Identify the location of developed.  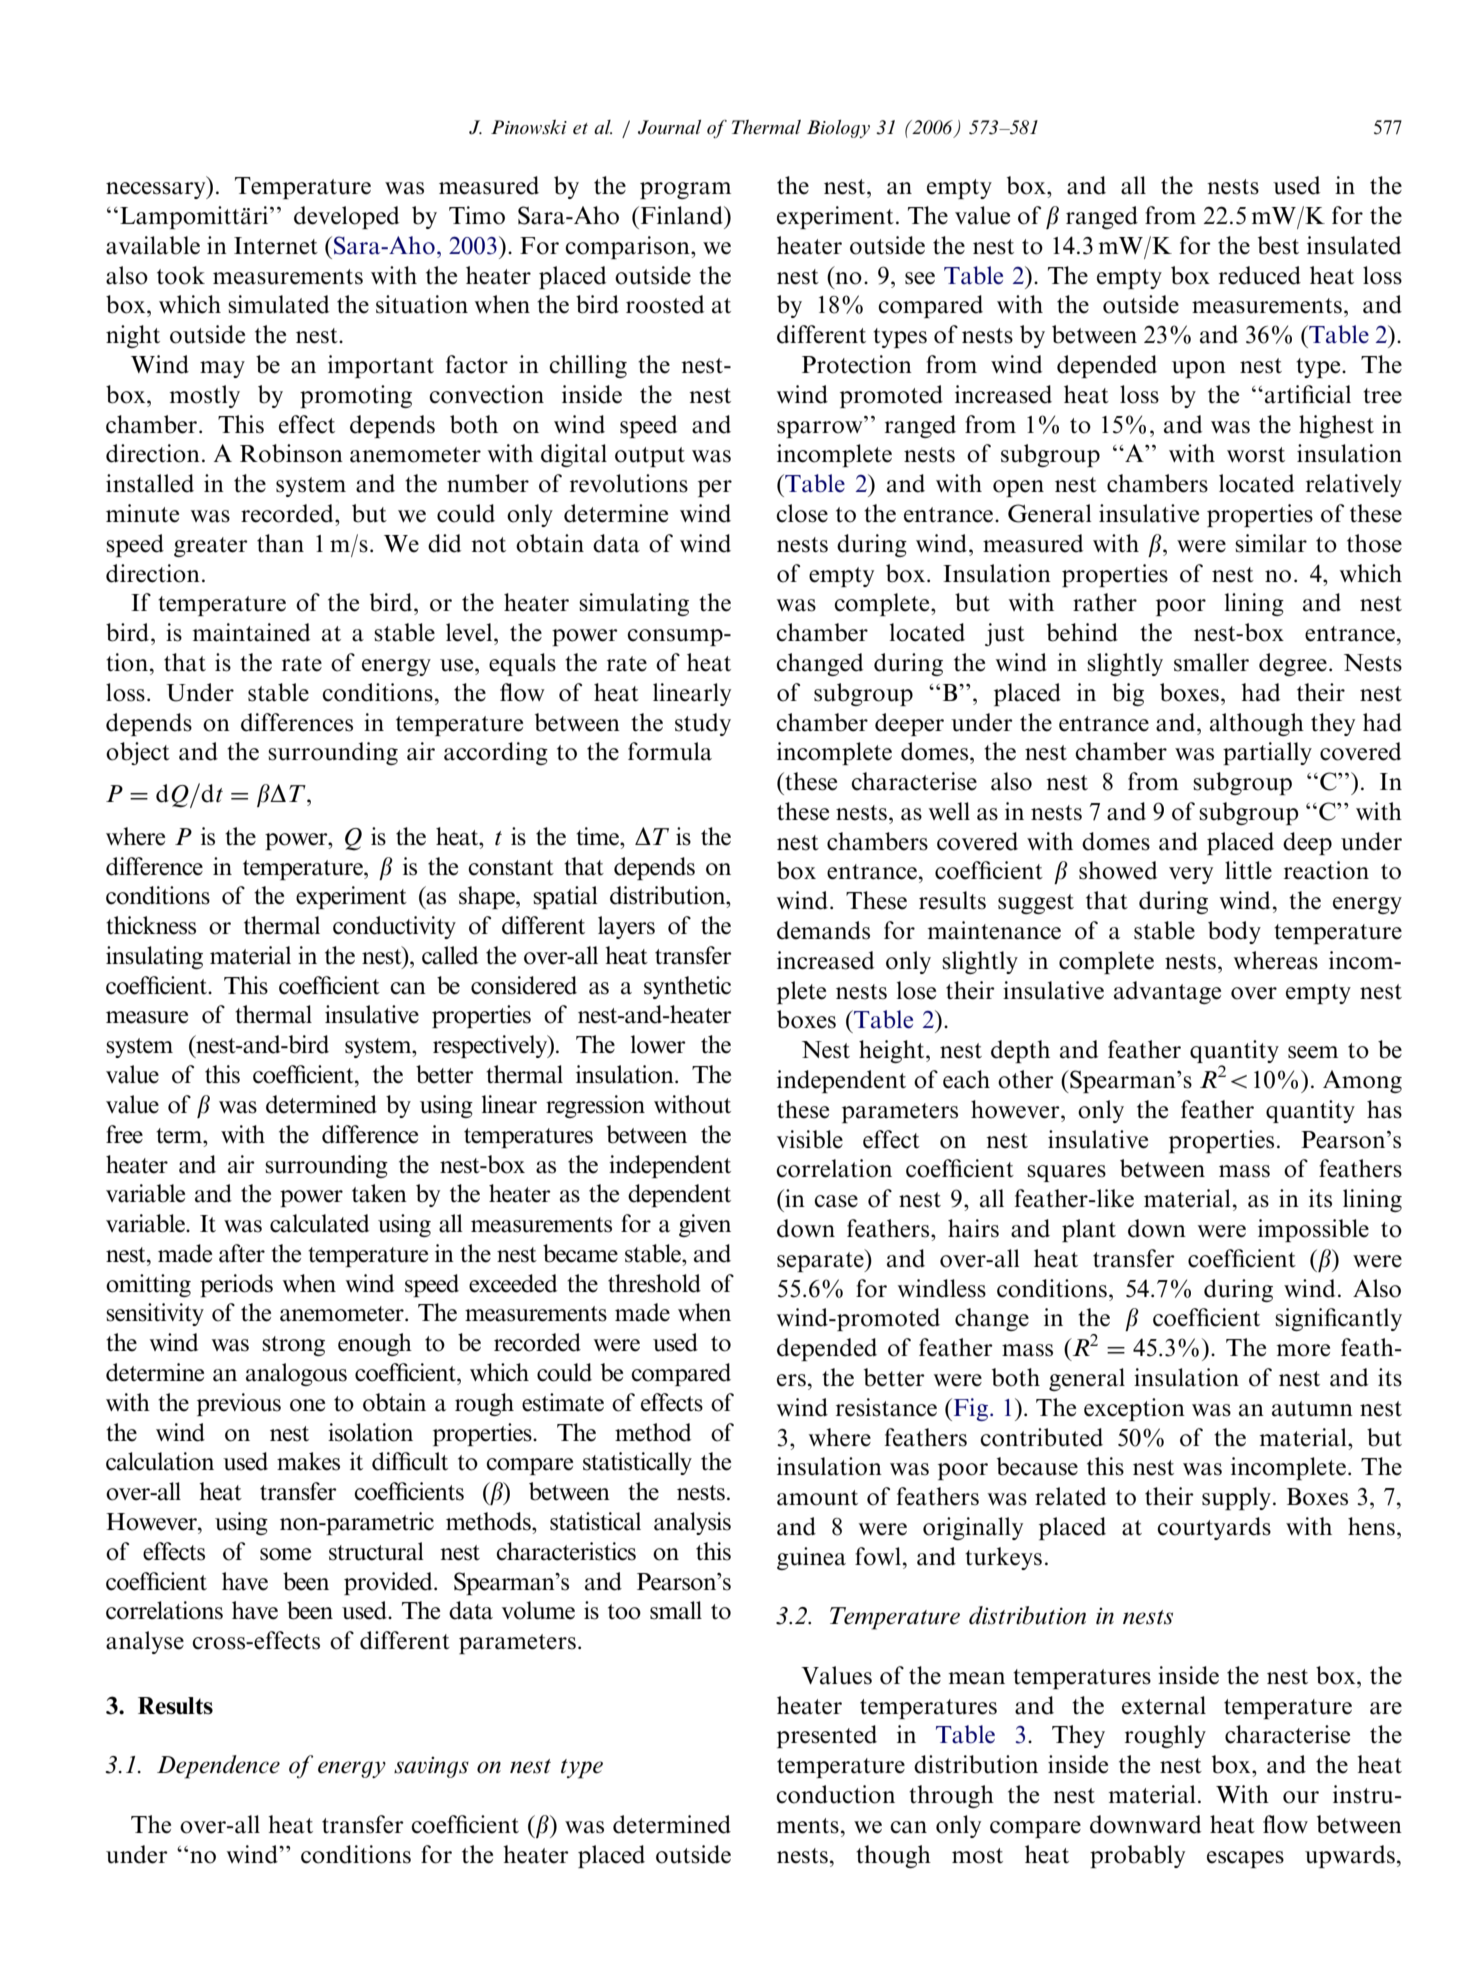
(346, 217).
